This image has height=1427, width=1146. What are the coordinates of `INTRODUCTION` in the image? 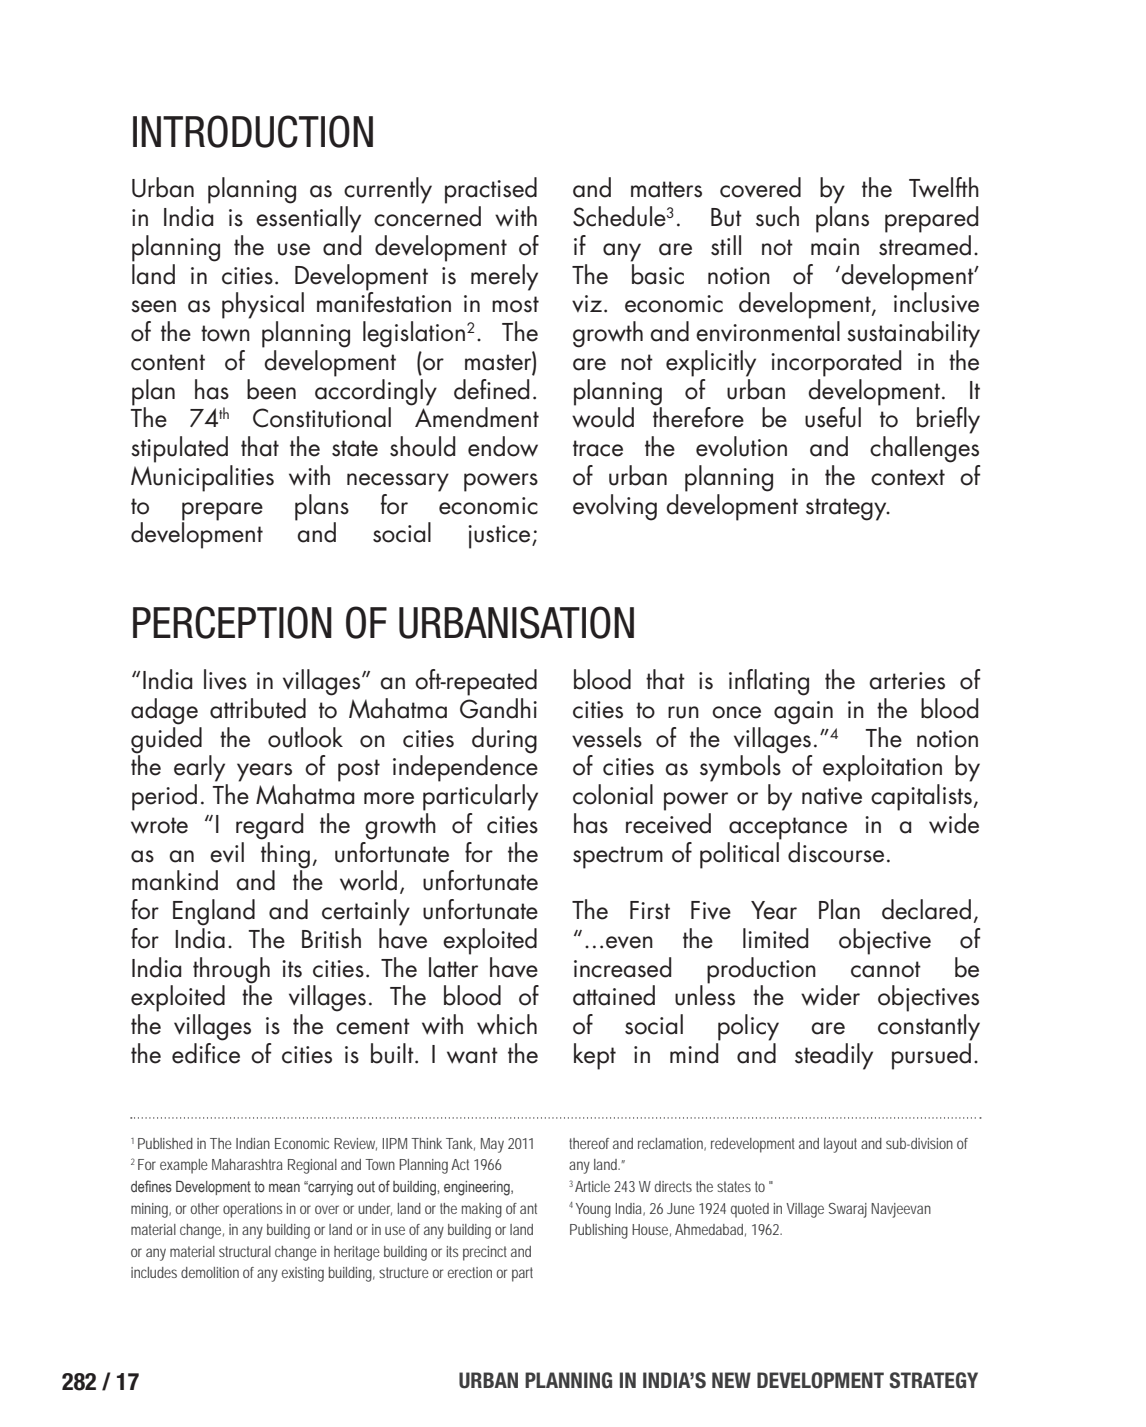 It's located at (253, 131).
